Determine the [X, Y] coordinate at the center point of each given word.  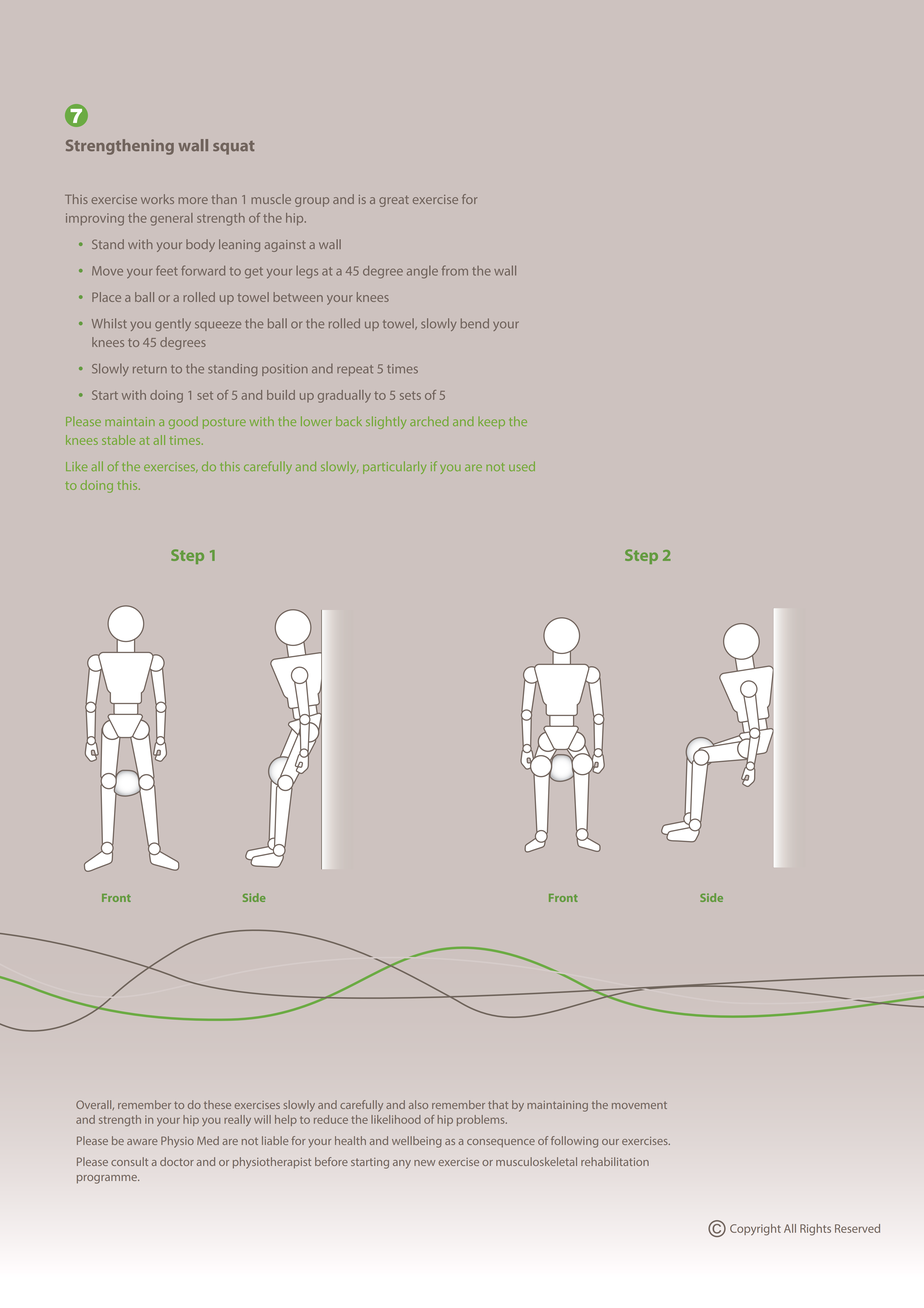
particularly [394, 467]
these [217, 1104]
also [418, 1104]
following [574, 1142]
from [455, 270]
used [522, 466]
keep [491, 423]
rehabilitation [615, 1161]
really [237, 1120]
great [394, 201]
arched [429, 421]
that [498, 1104]
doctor [177, 1161]
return [150, 369]
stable [118, 440]
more [193, 200]
